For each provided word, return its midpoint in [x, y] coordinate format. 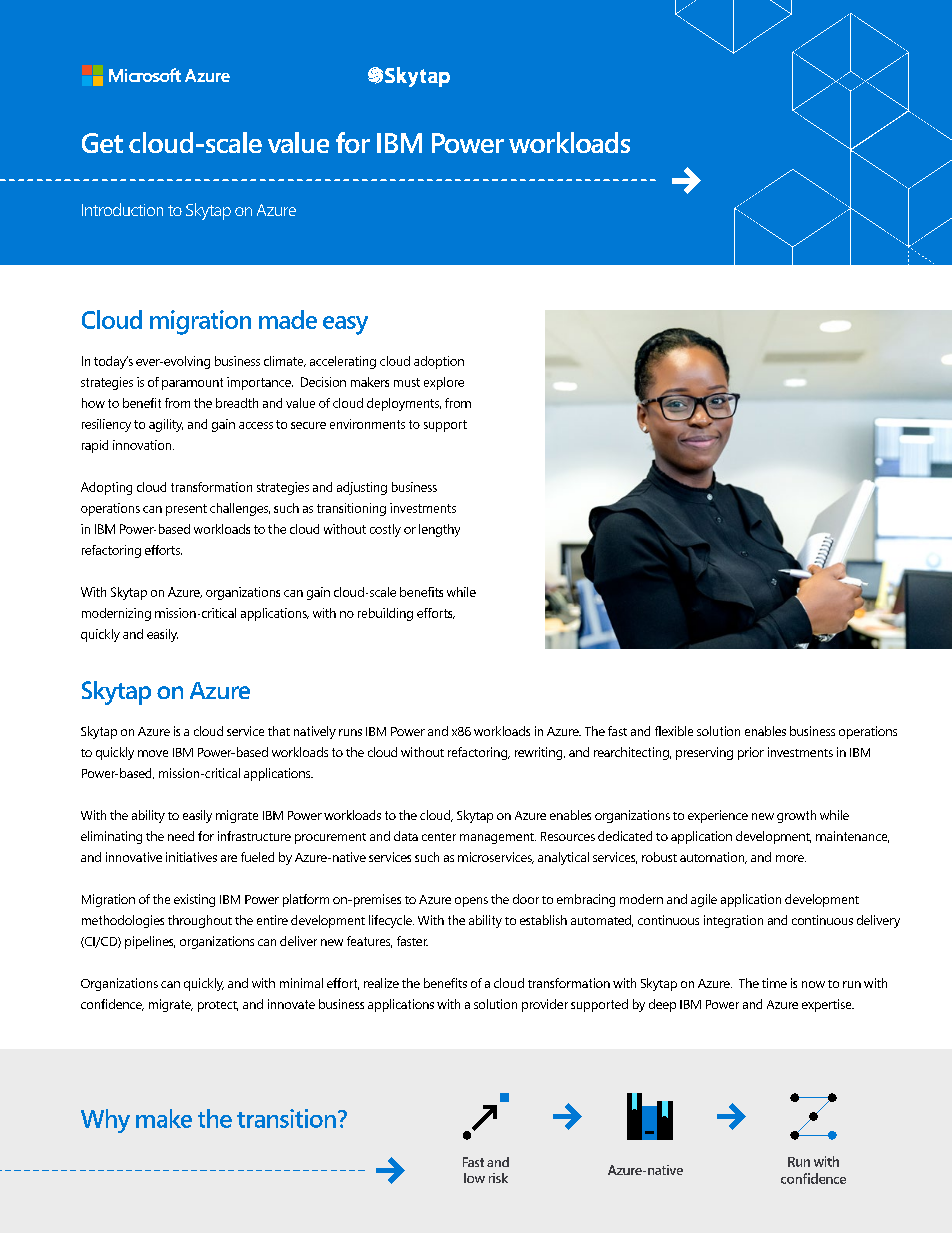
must [407, 382]
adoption [439, 362]
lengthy [439, 530]
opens [471, 902]
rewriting [540, 753]
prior [751, 753]
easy [345, 325]
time [774, 983]
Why [105, 1121]
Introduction [122, 209]
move [153, 753]
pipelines [150, 942]
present [186, 510]
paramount [192, 384]
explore [444, 383]
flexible [674, 731]
